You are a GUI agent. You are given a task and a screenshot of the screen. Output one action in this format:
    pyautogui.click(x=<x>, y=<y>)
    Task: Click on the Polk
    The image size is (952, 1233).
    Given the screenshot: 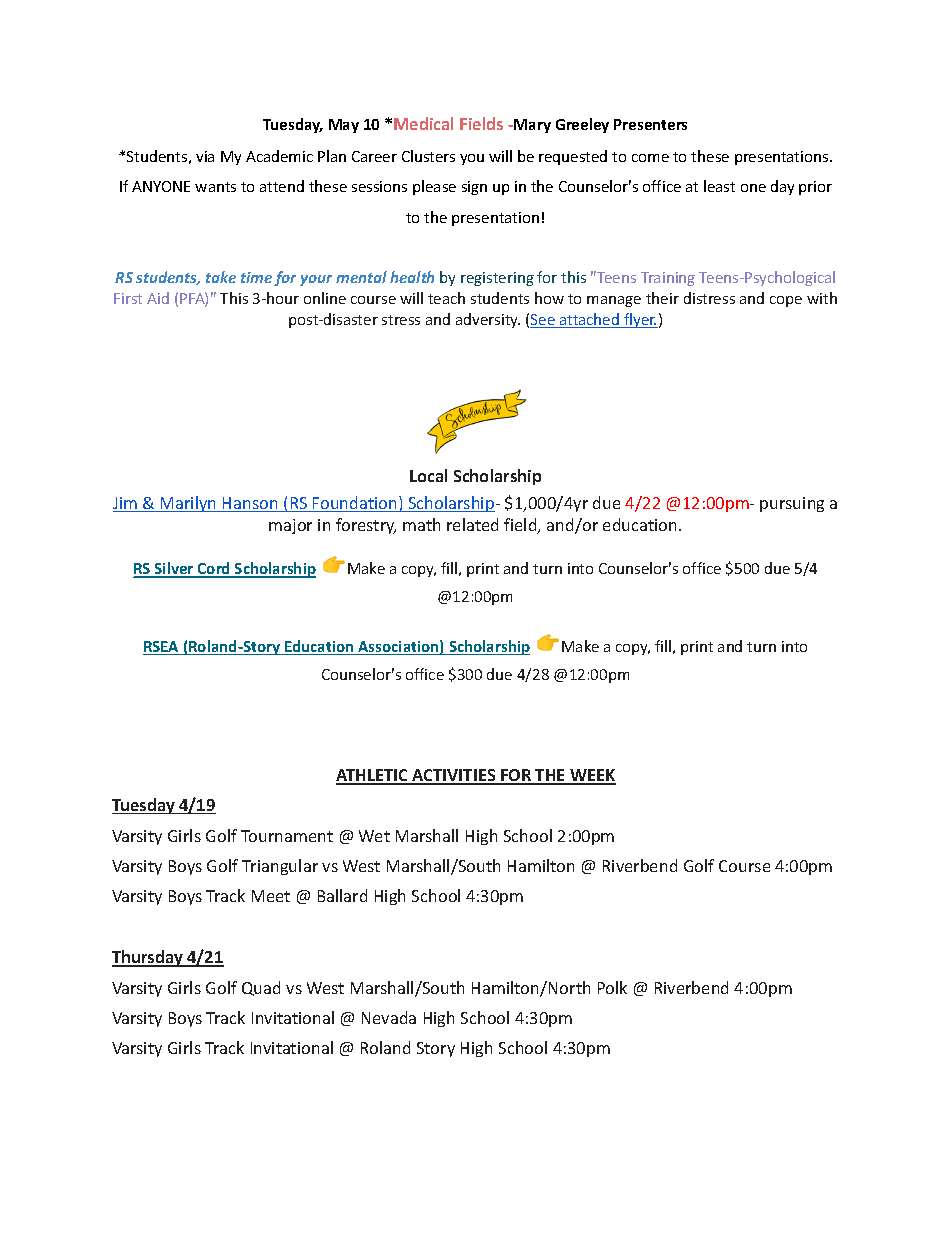 What is the action you would take?
    pyautogui.click(x=612, y=987)
